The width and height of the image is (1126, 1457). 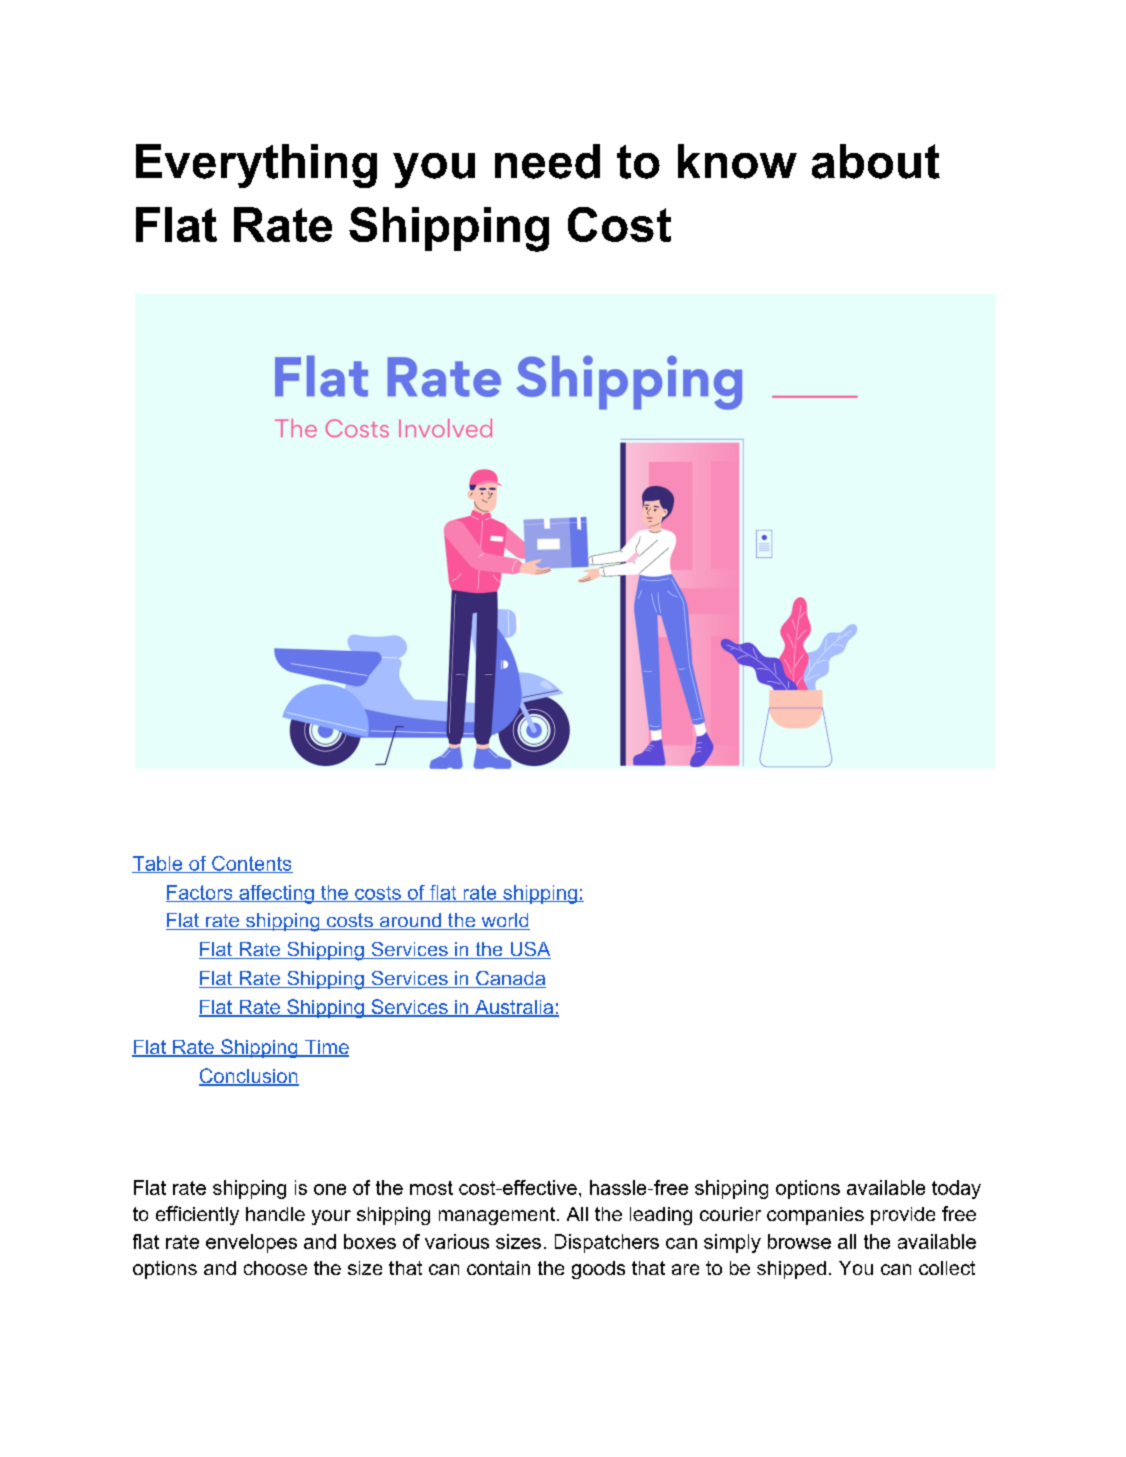 I want to click on Everything, so click(x=256, y=166).
